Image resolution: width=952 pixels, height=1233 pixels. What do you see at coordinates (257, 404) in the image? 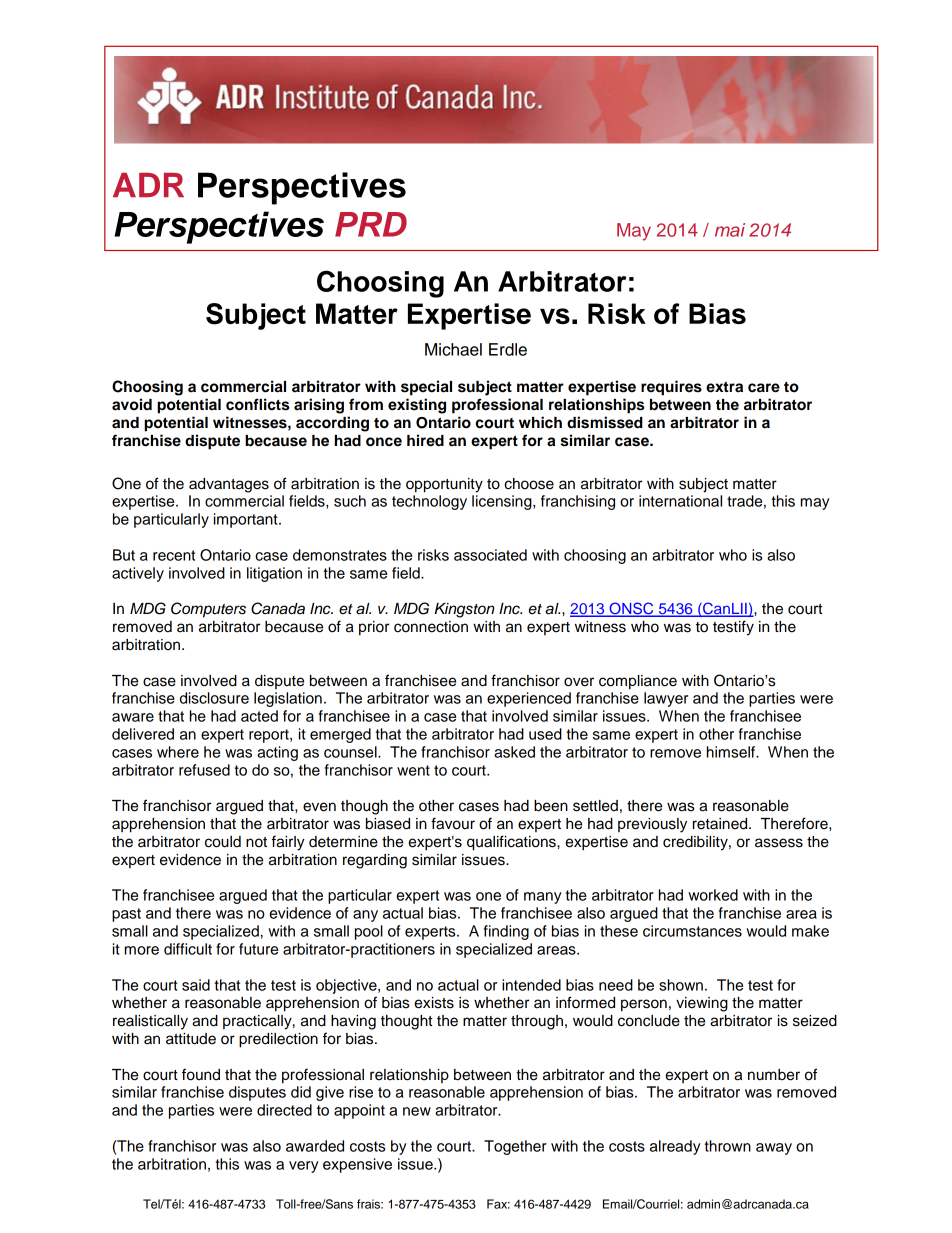
I see `conflicts` at bounding box center [257, 404].
